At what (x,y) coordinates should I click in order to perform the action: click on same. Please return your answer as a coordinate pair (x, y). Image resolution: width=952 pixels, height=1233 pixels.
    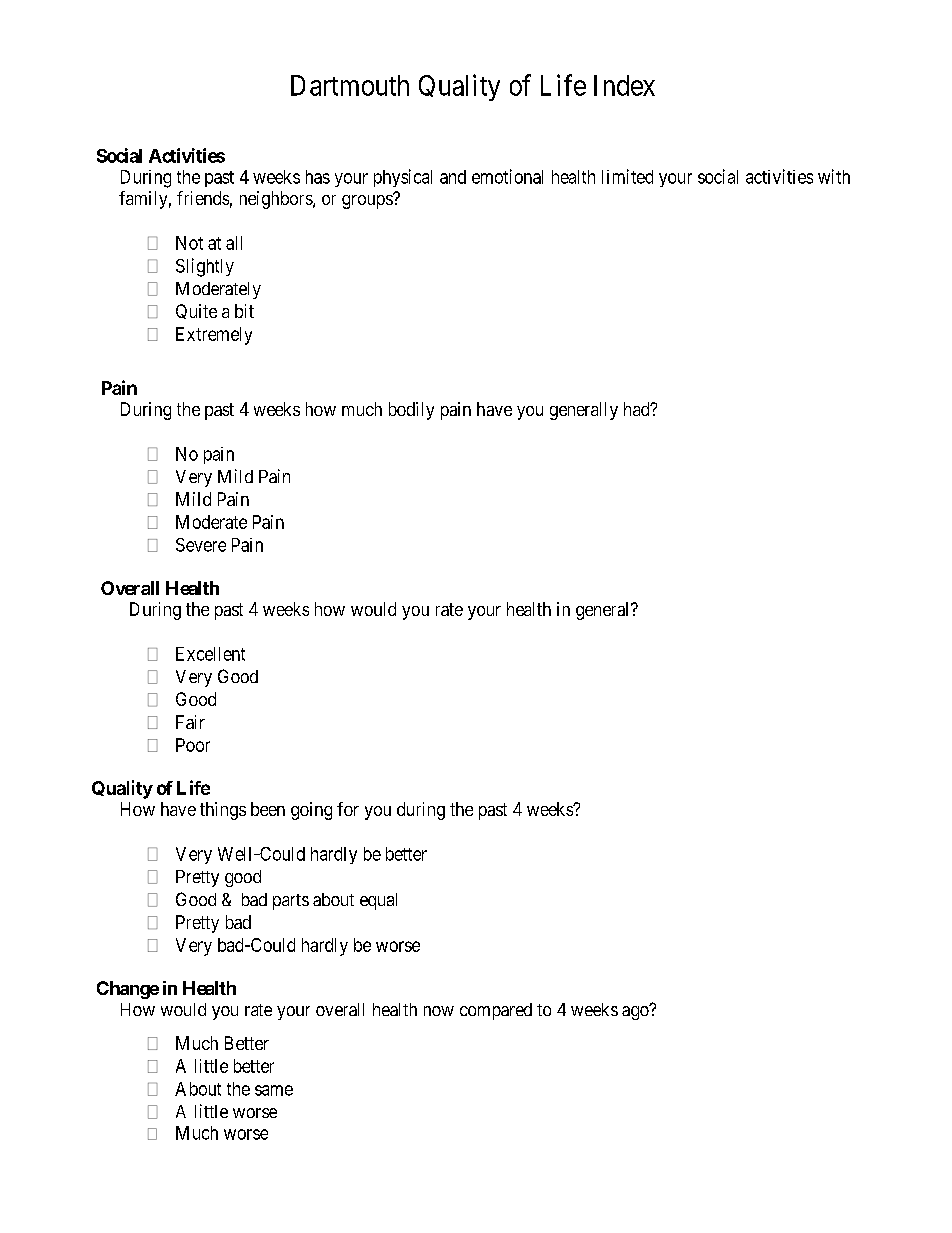
    Looking at the image, I should click on (274, 1090).
